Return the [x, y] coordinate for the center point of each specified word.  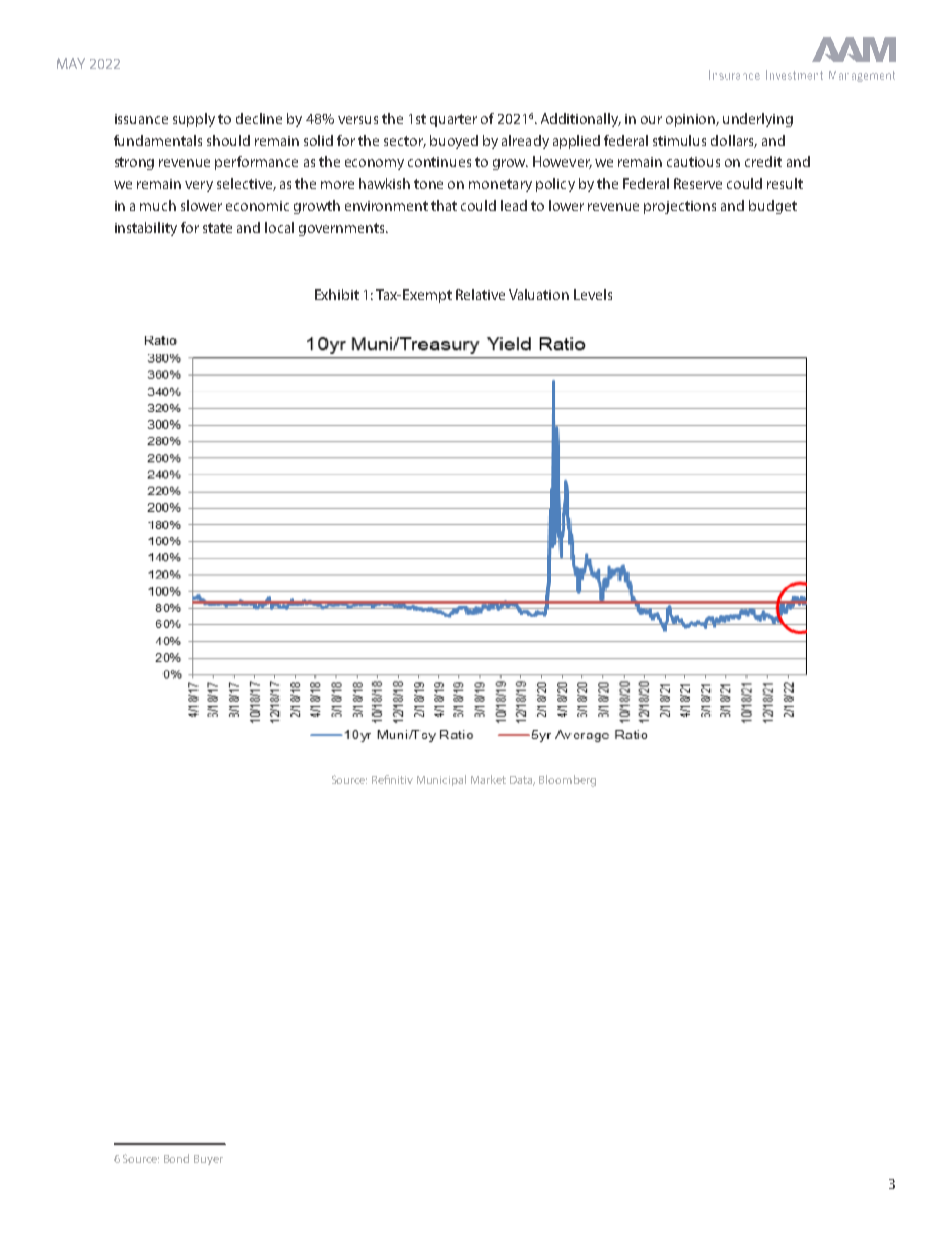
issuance [141, 119]
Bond [176, 1158]
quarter [453, 120]
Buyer [208, 1160]
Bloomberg [567, 781]
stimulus [679, 140]
